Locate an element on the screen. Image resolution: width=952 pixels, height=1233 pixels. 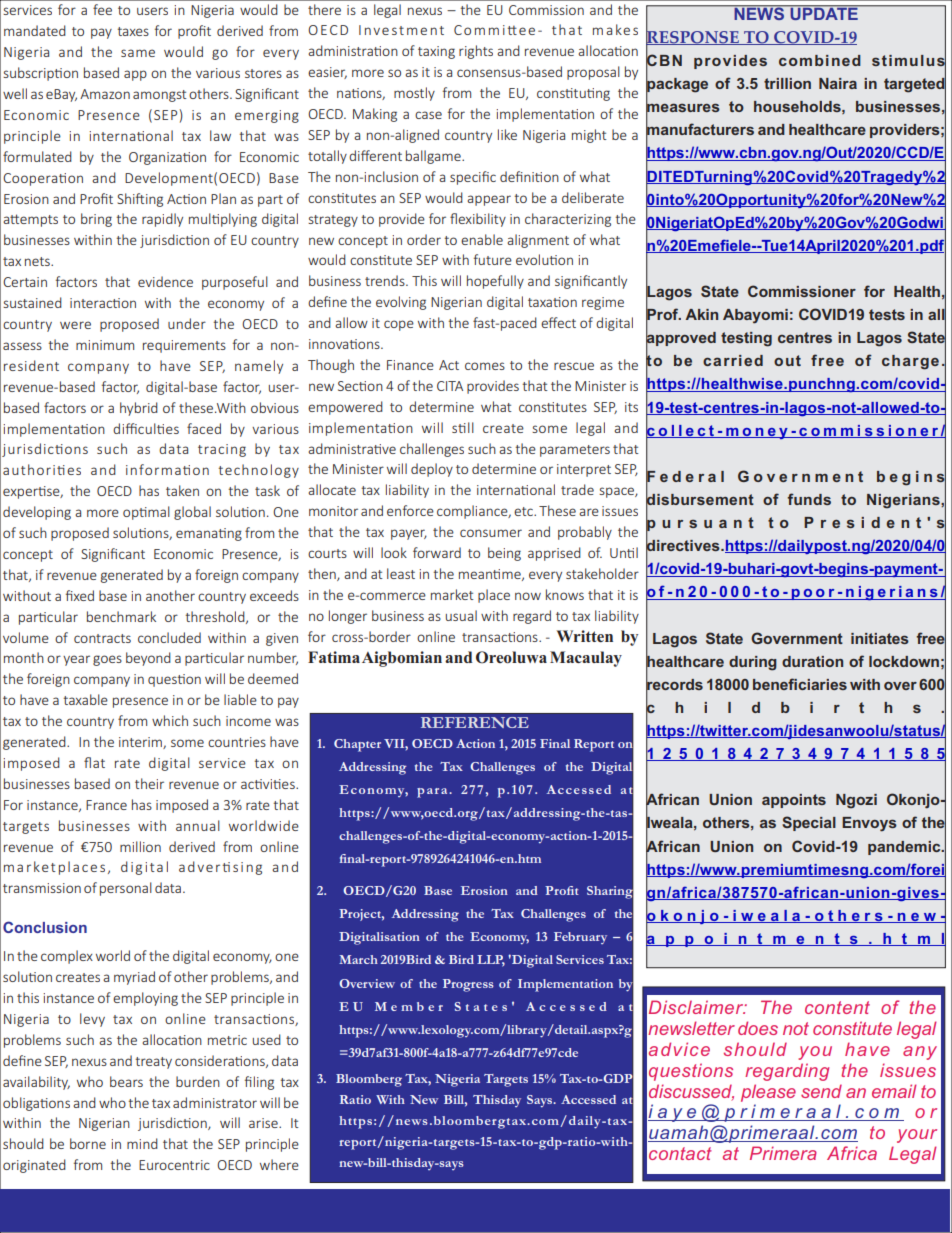
market is located at coordinates (452, 594).
